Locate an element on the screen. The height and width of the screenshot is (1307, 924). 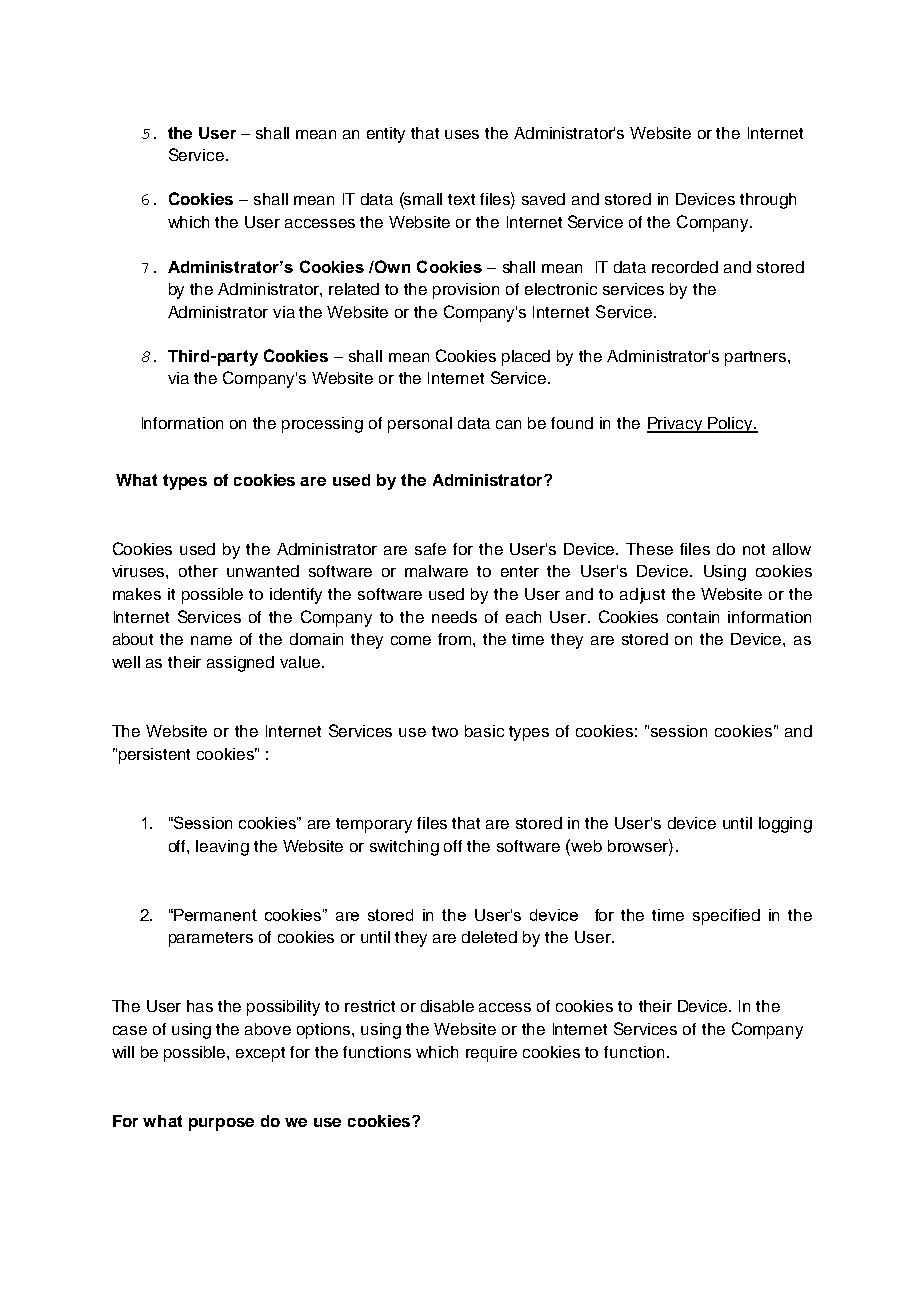
two is located at coordinates (445, 731).
